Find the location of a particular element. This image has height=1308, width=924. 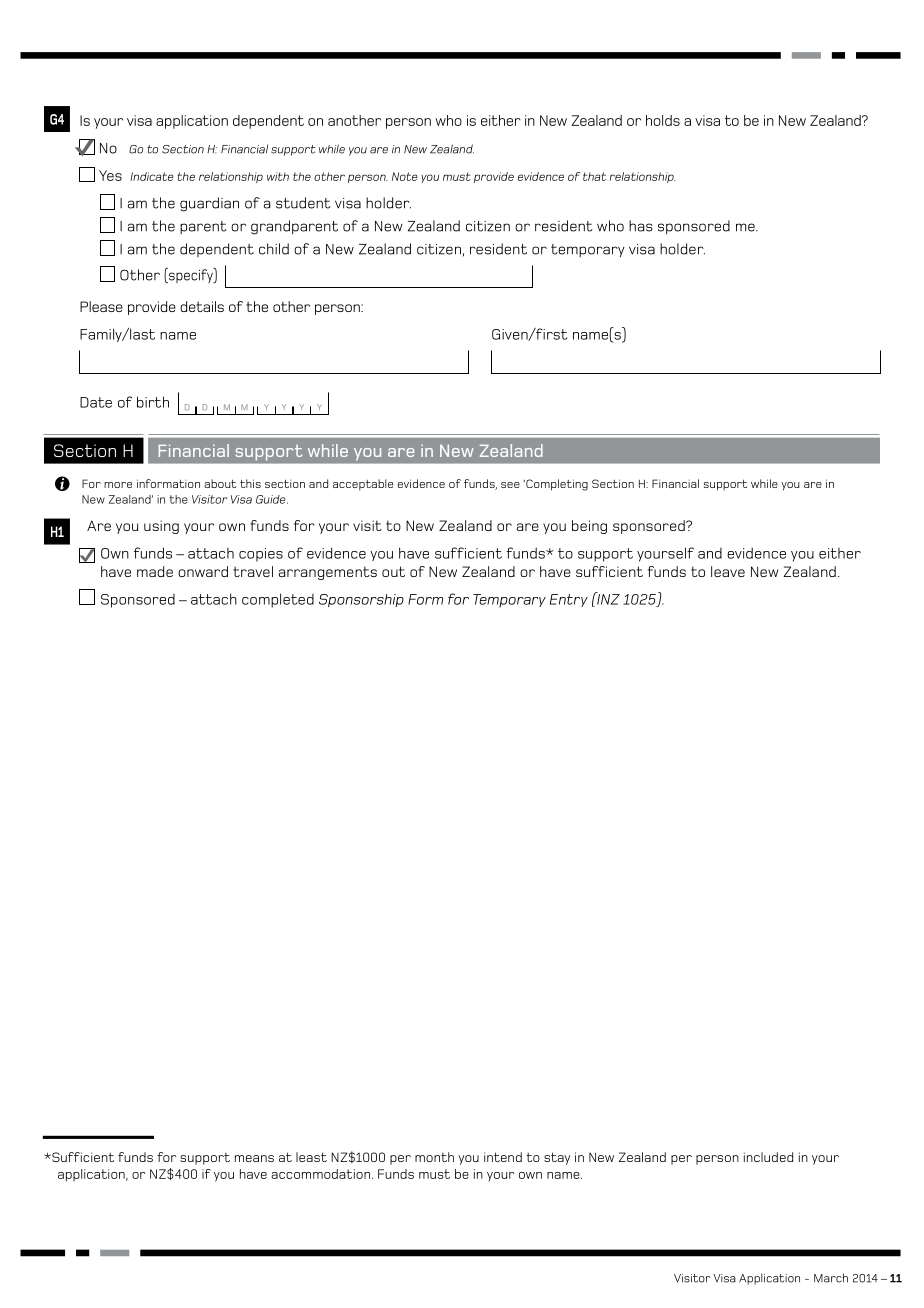

Sponsorship is located at coordinates (361, 600).
